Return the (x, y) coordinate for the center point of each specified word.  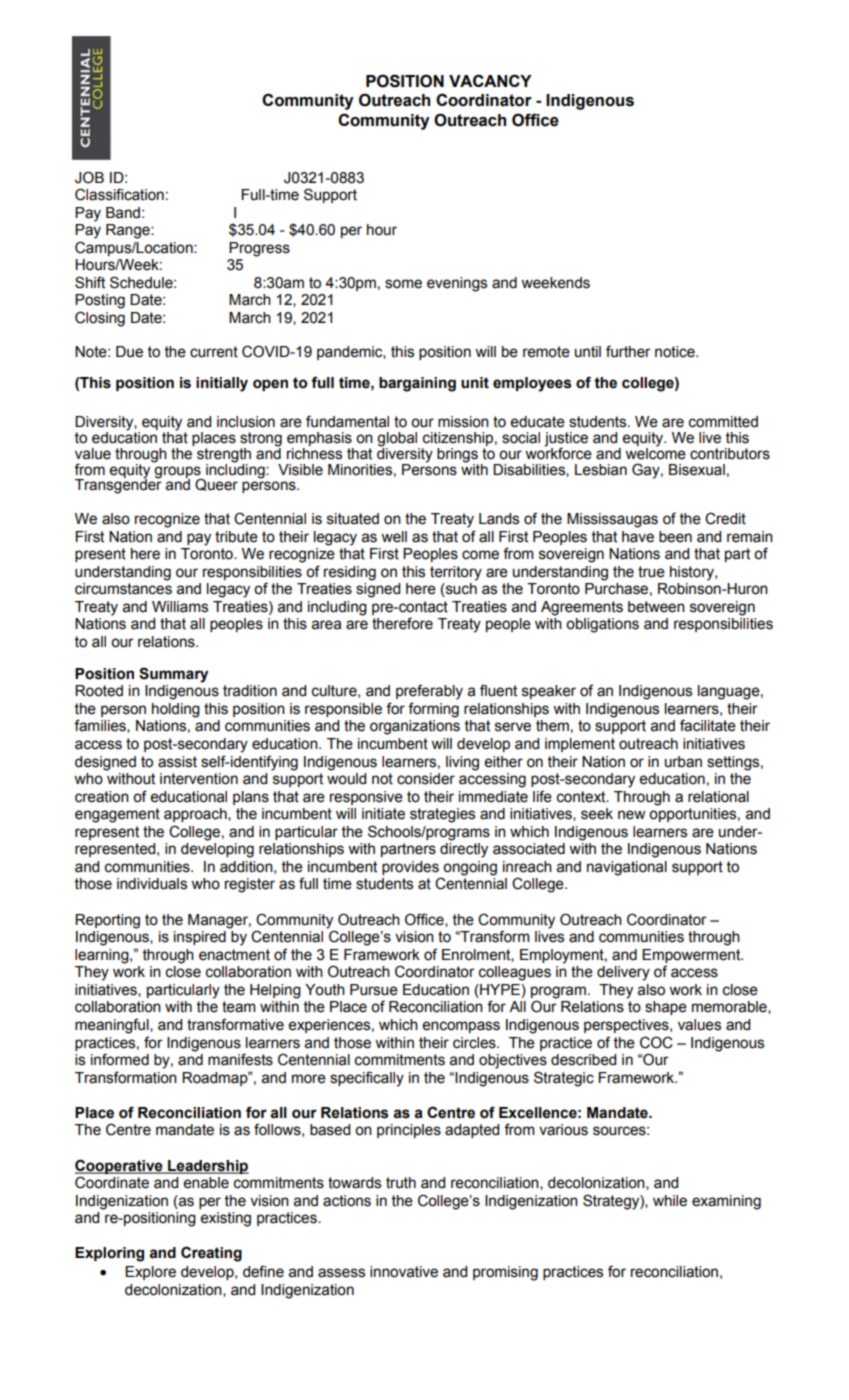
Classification (119, 194)
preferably (429, 692)
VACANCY (490, 80)
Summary (173, 675)
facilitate (708, 725)
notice (676, 352)
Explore (150, 1273)
